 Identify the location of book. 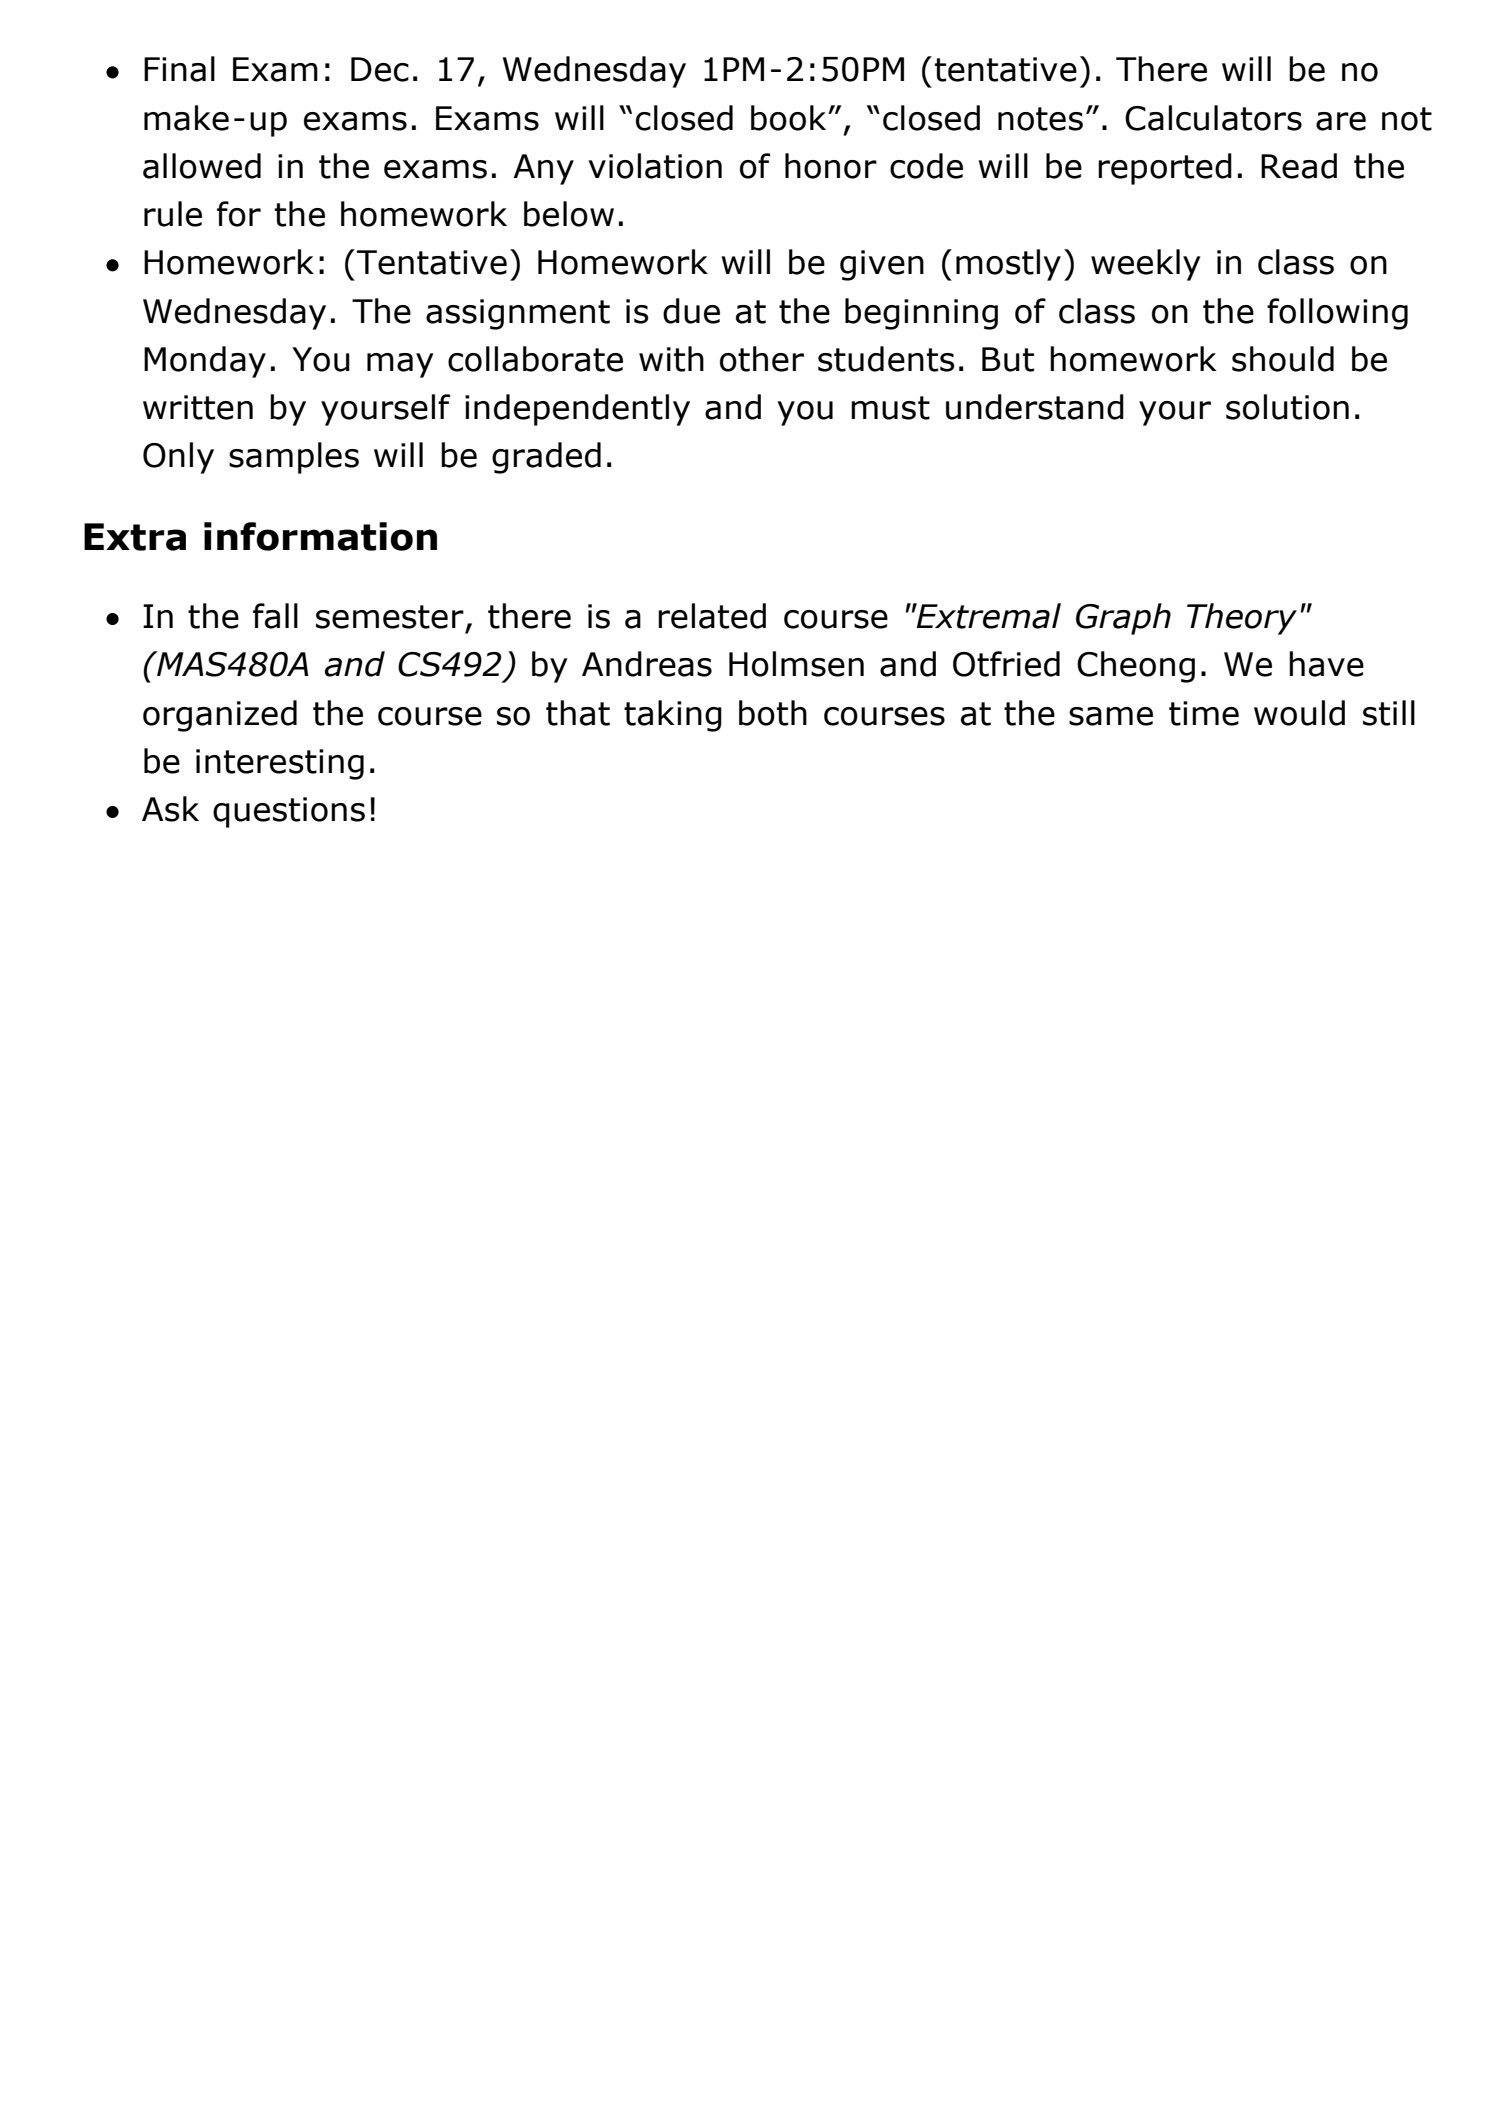
(790, 118).
